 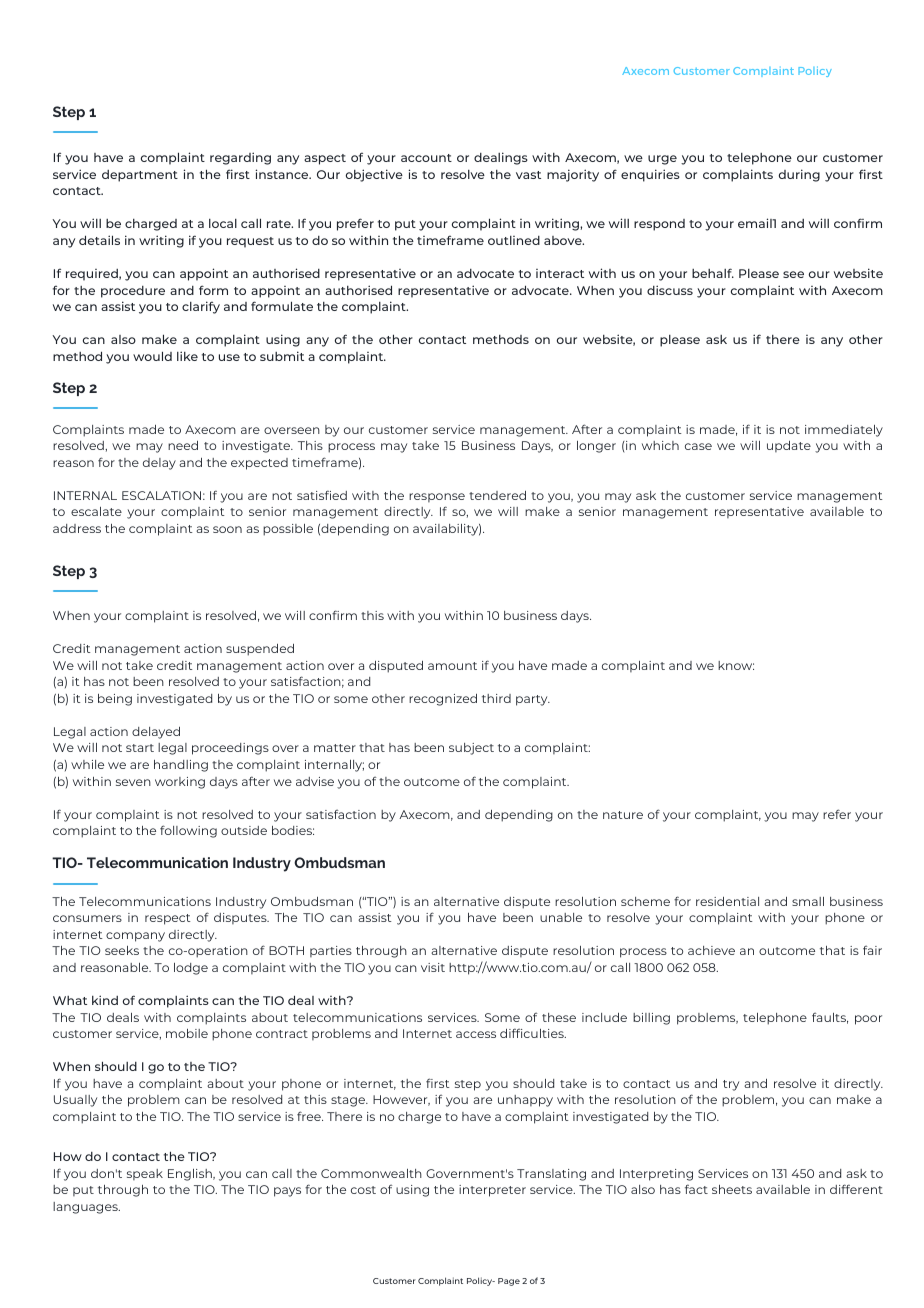 I want to click on working, so click(x=180, y=783).
